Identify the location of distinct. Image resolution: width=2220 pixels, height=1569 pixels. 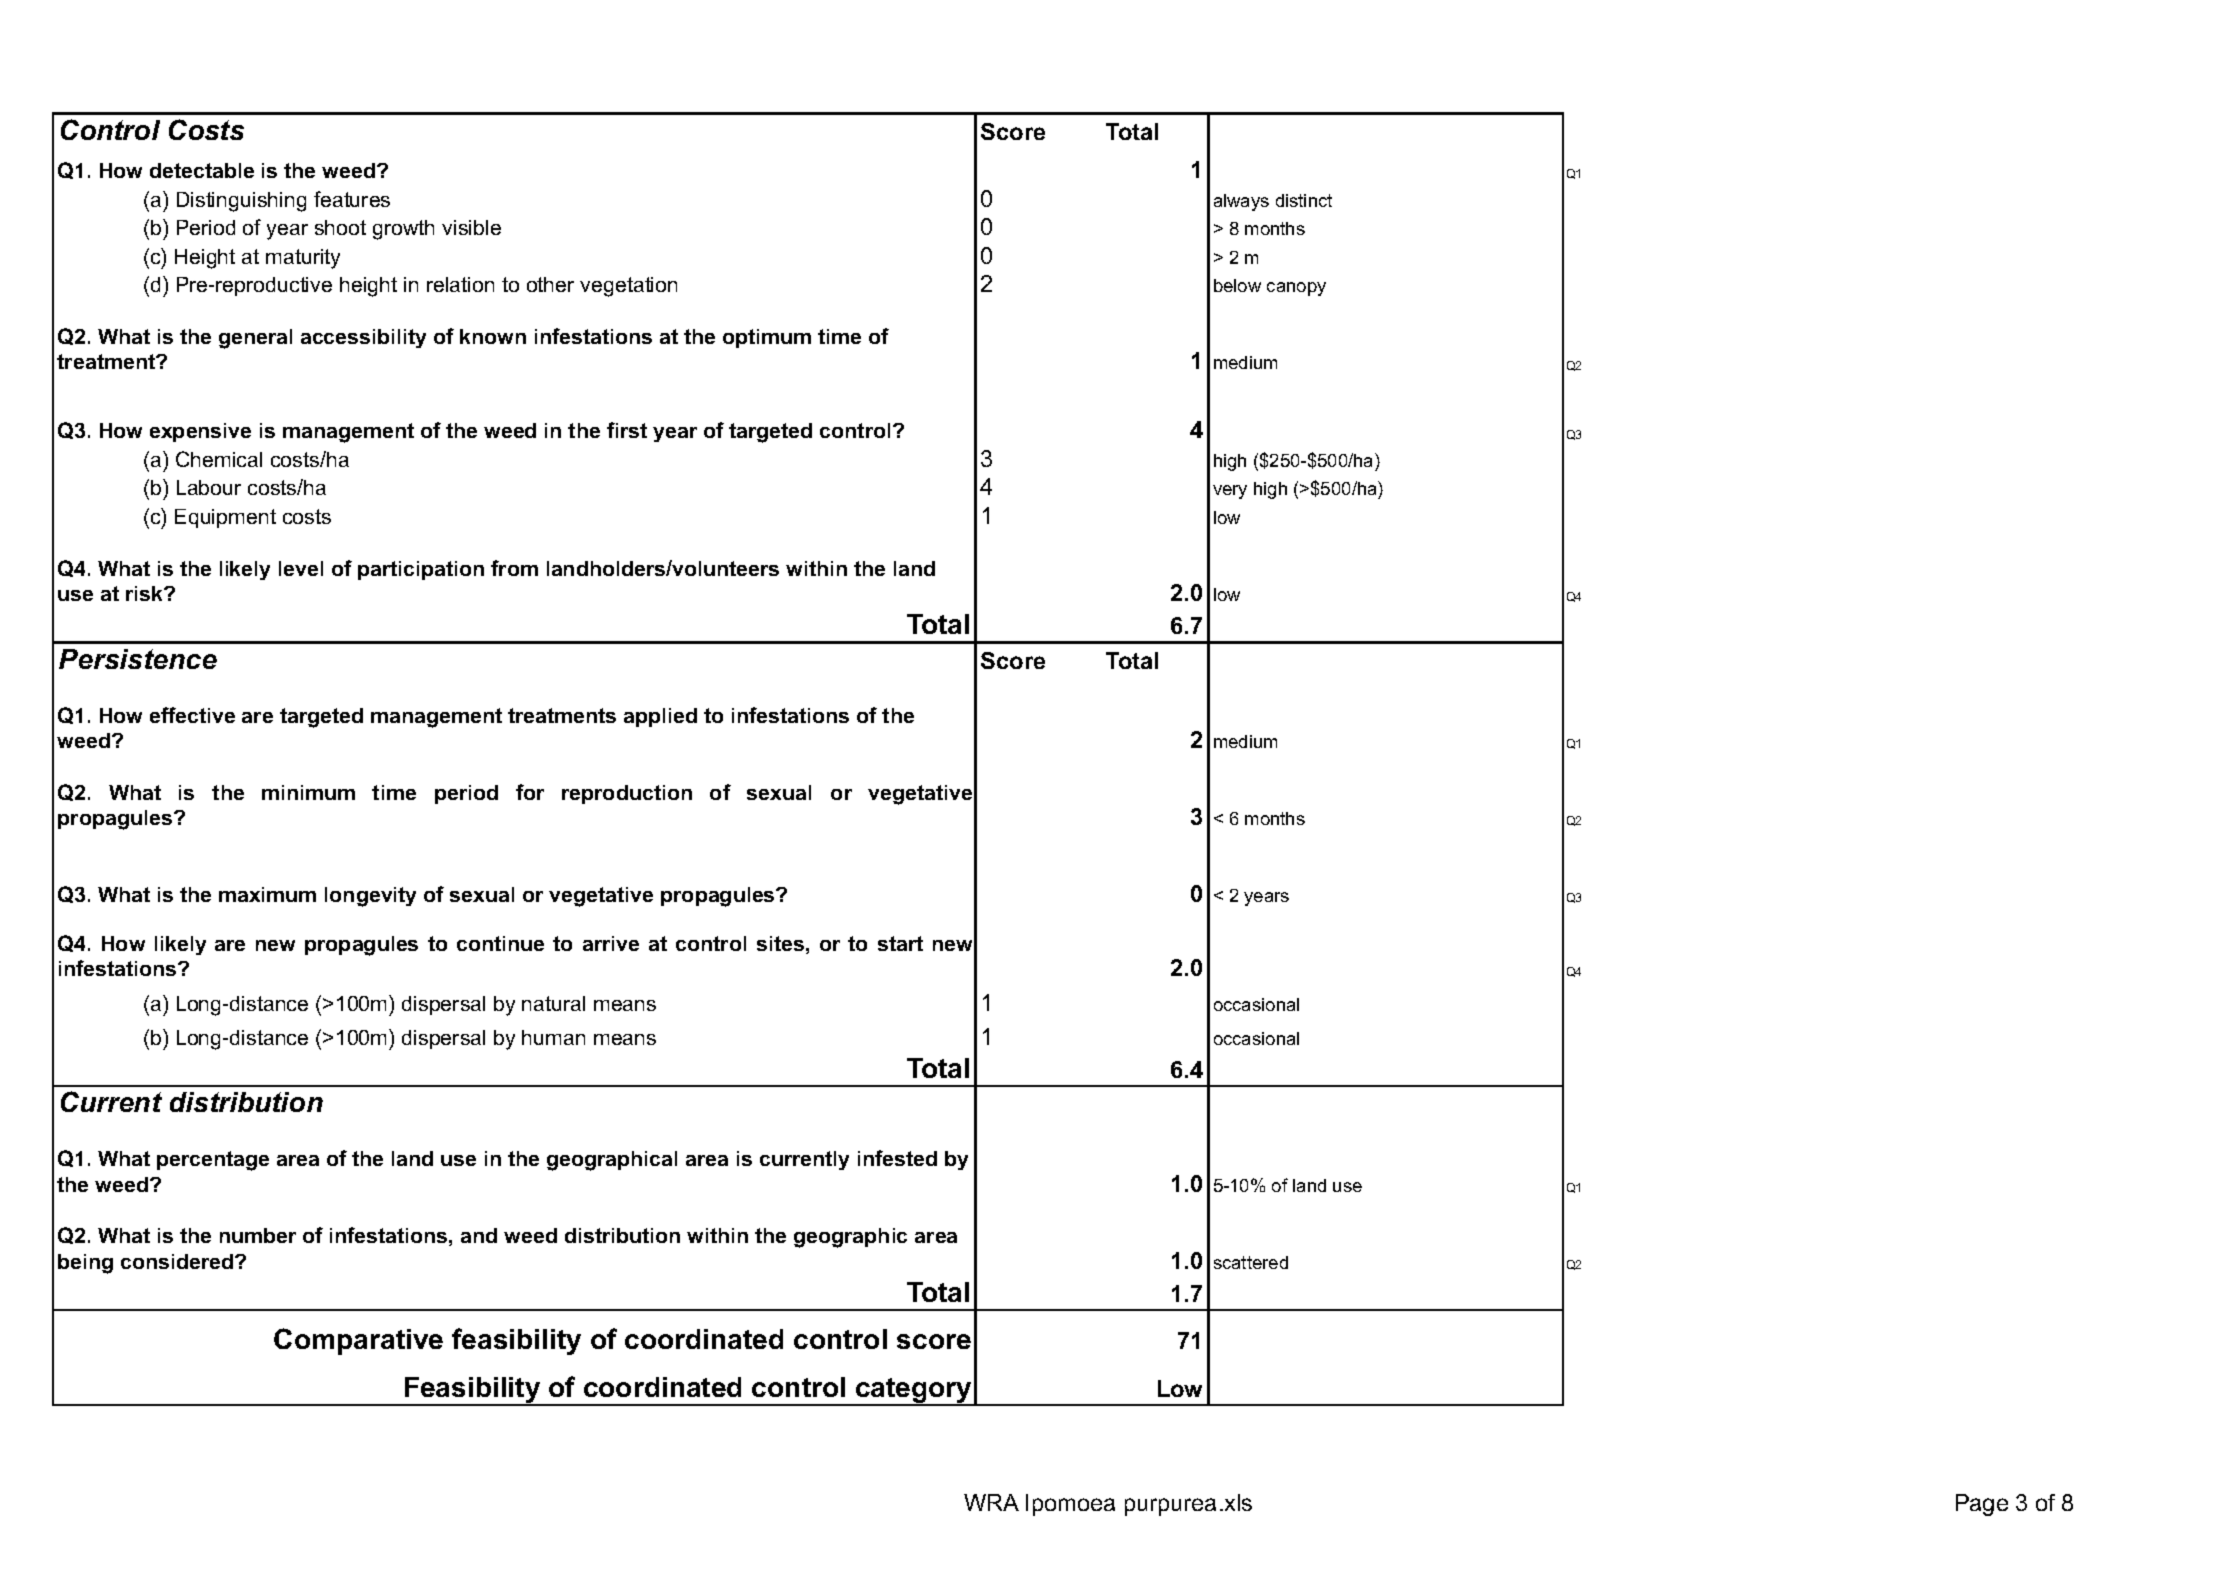
(1304, 200).
